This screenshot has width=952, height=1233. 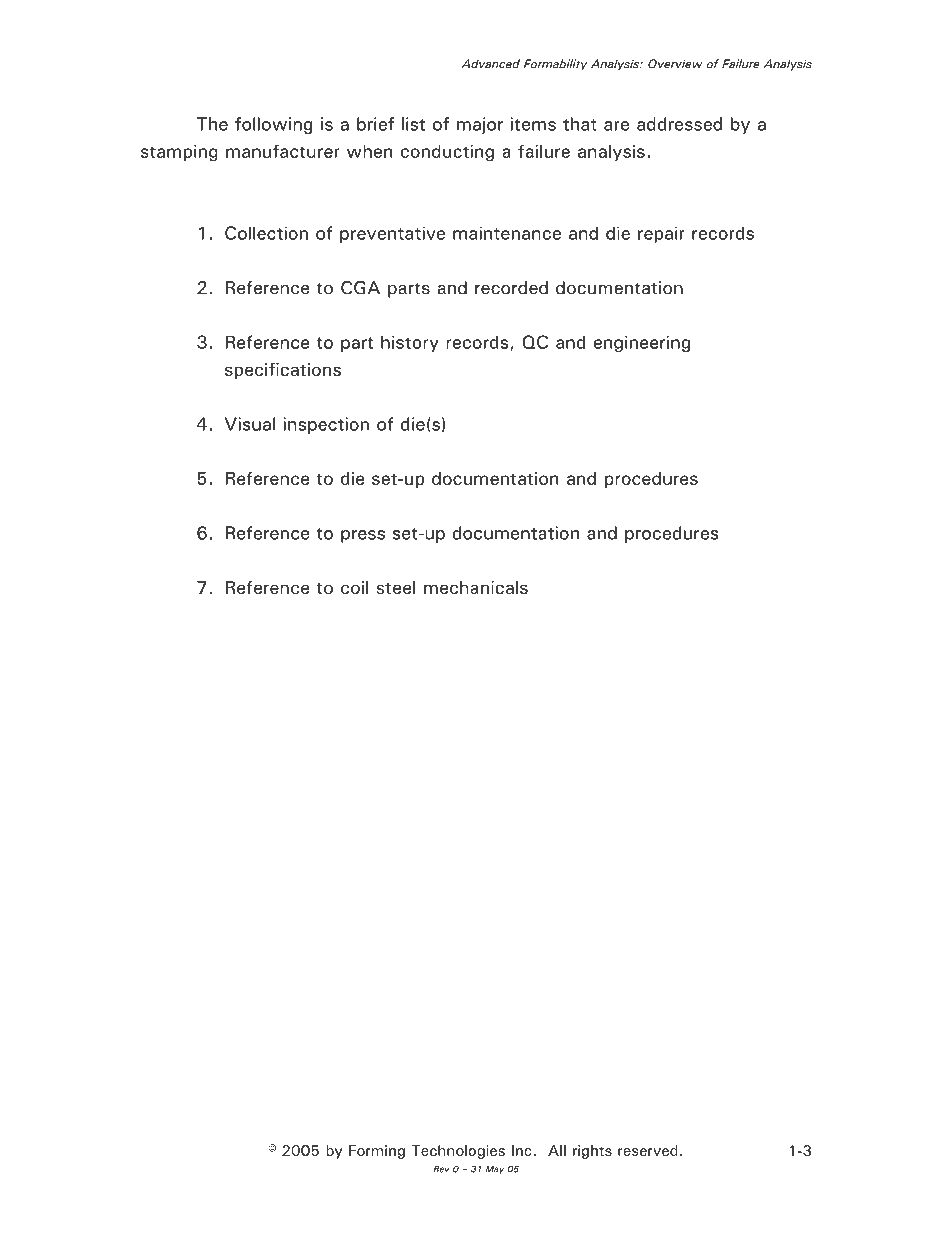 I want to click on steel, so click(x=396, y=587).
